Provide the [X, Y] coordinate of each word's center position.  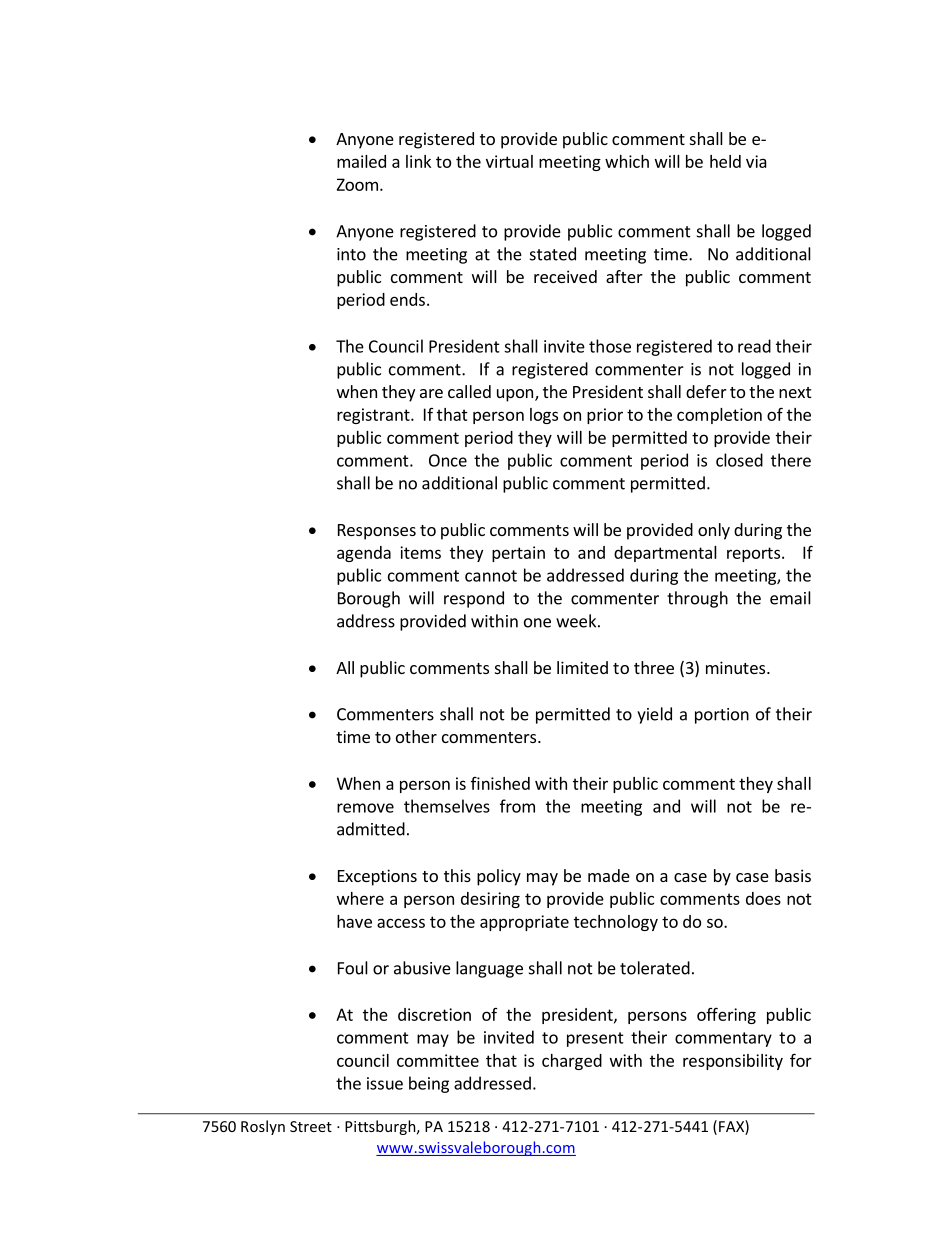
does [763, 898]
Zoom [357, 184]
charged [572, 1062]
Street [311, 1126]
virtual [509, 161]
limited [582, 667]
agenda [364, 554]
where [360, 898]
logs [544, 416]
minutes [737, 667]
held [725, 161]
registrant [374, 416]
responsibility [733, 1062]
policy [499, 877]
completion [719, 416]
